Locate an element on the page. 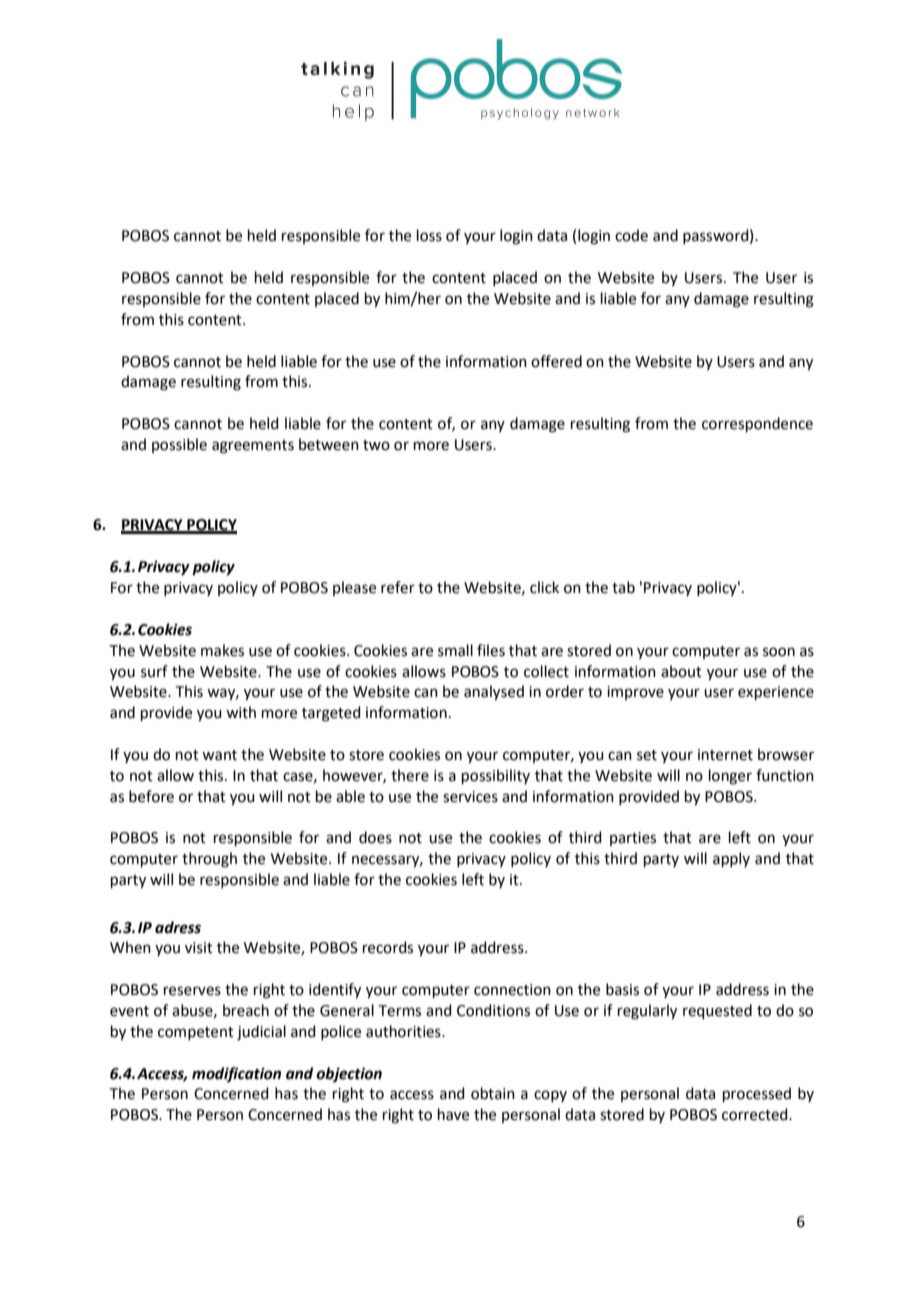 This page has width=924, height=1307. before is located at coordinates (151, 796).
